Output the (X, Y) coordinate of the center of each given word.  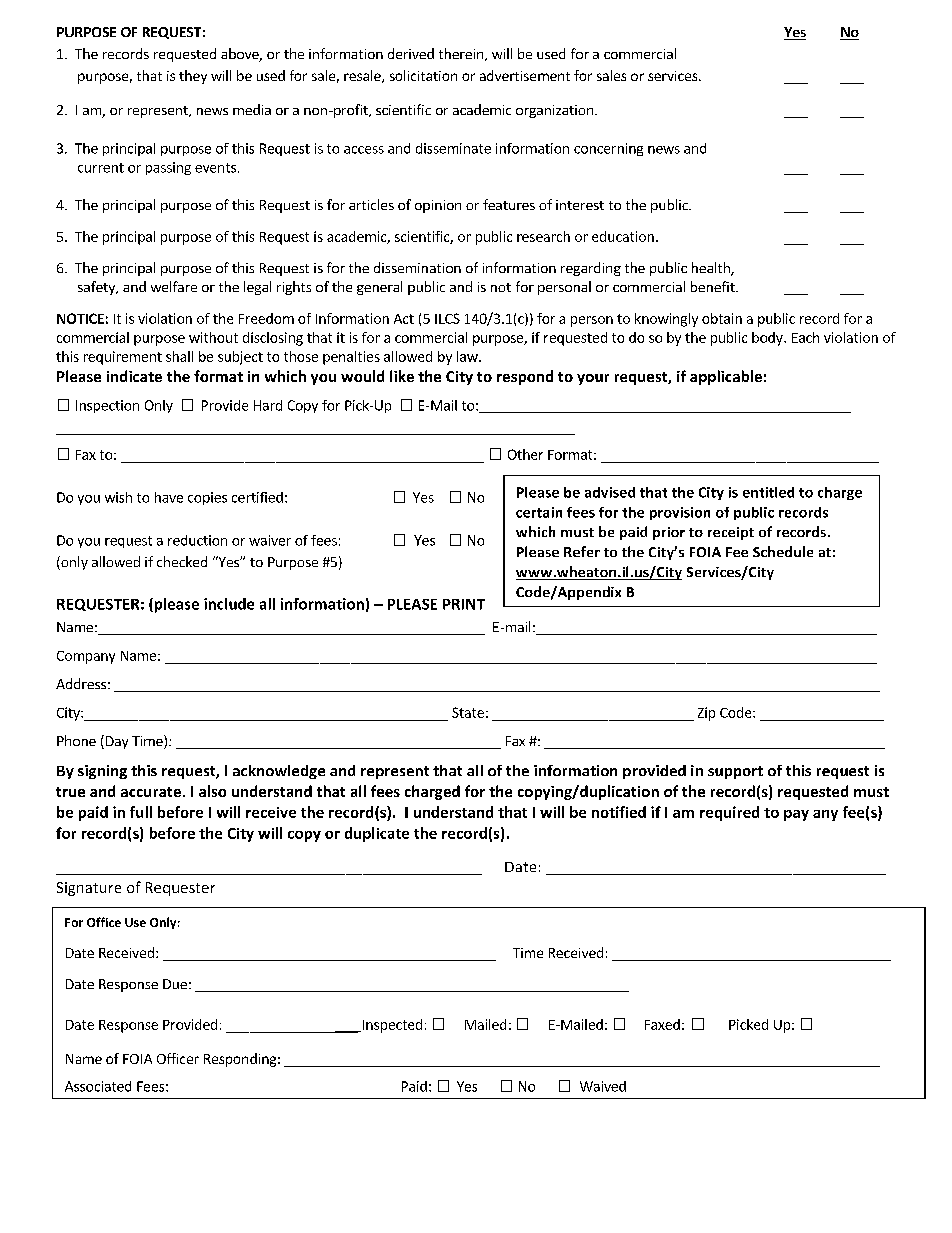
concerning (608, 149)
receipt (731, 533)
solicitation (423, 75)
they (193, 77)
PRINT (464, 604)
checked (182, 561)
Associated (98, 1086)
